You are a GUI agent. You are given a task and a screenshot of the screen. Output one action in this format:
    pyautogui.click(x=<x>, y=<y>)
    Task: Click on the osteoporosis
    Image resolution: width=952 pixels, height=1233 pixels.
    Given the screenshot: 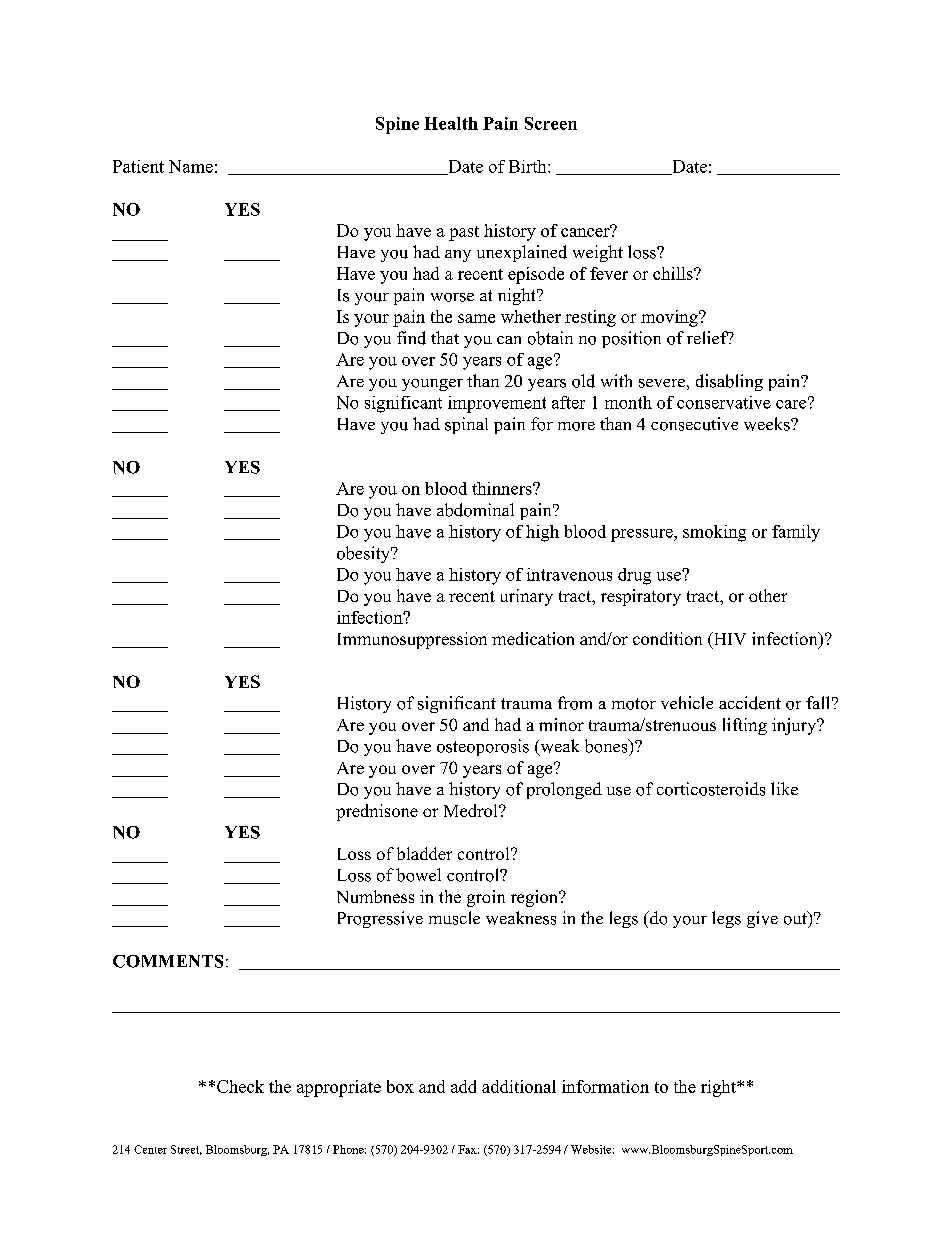 What is the action you would take?
    pyautogui.click(x=483, y=747)
